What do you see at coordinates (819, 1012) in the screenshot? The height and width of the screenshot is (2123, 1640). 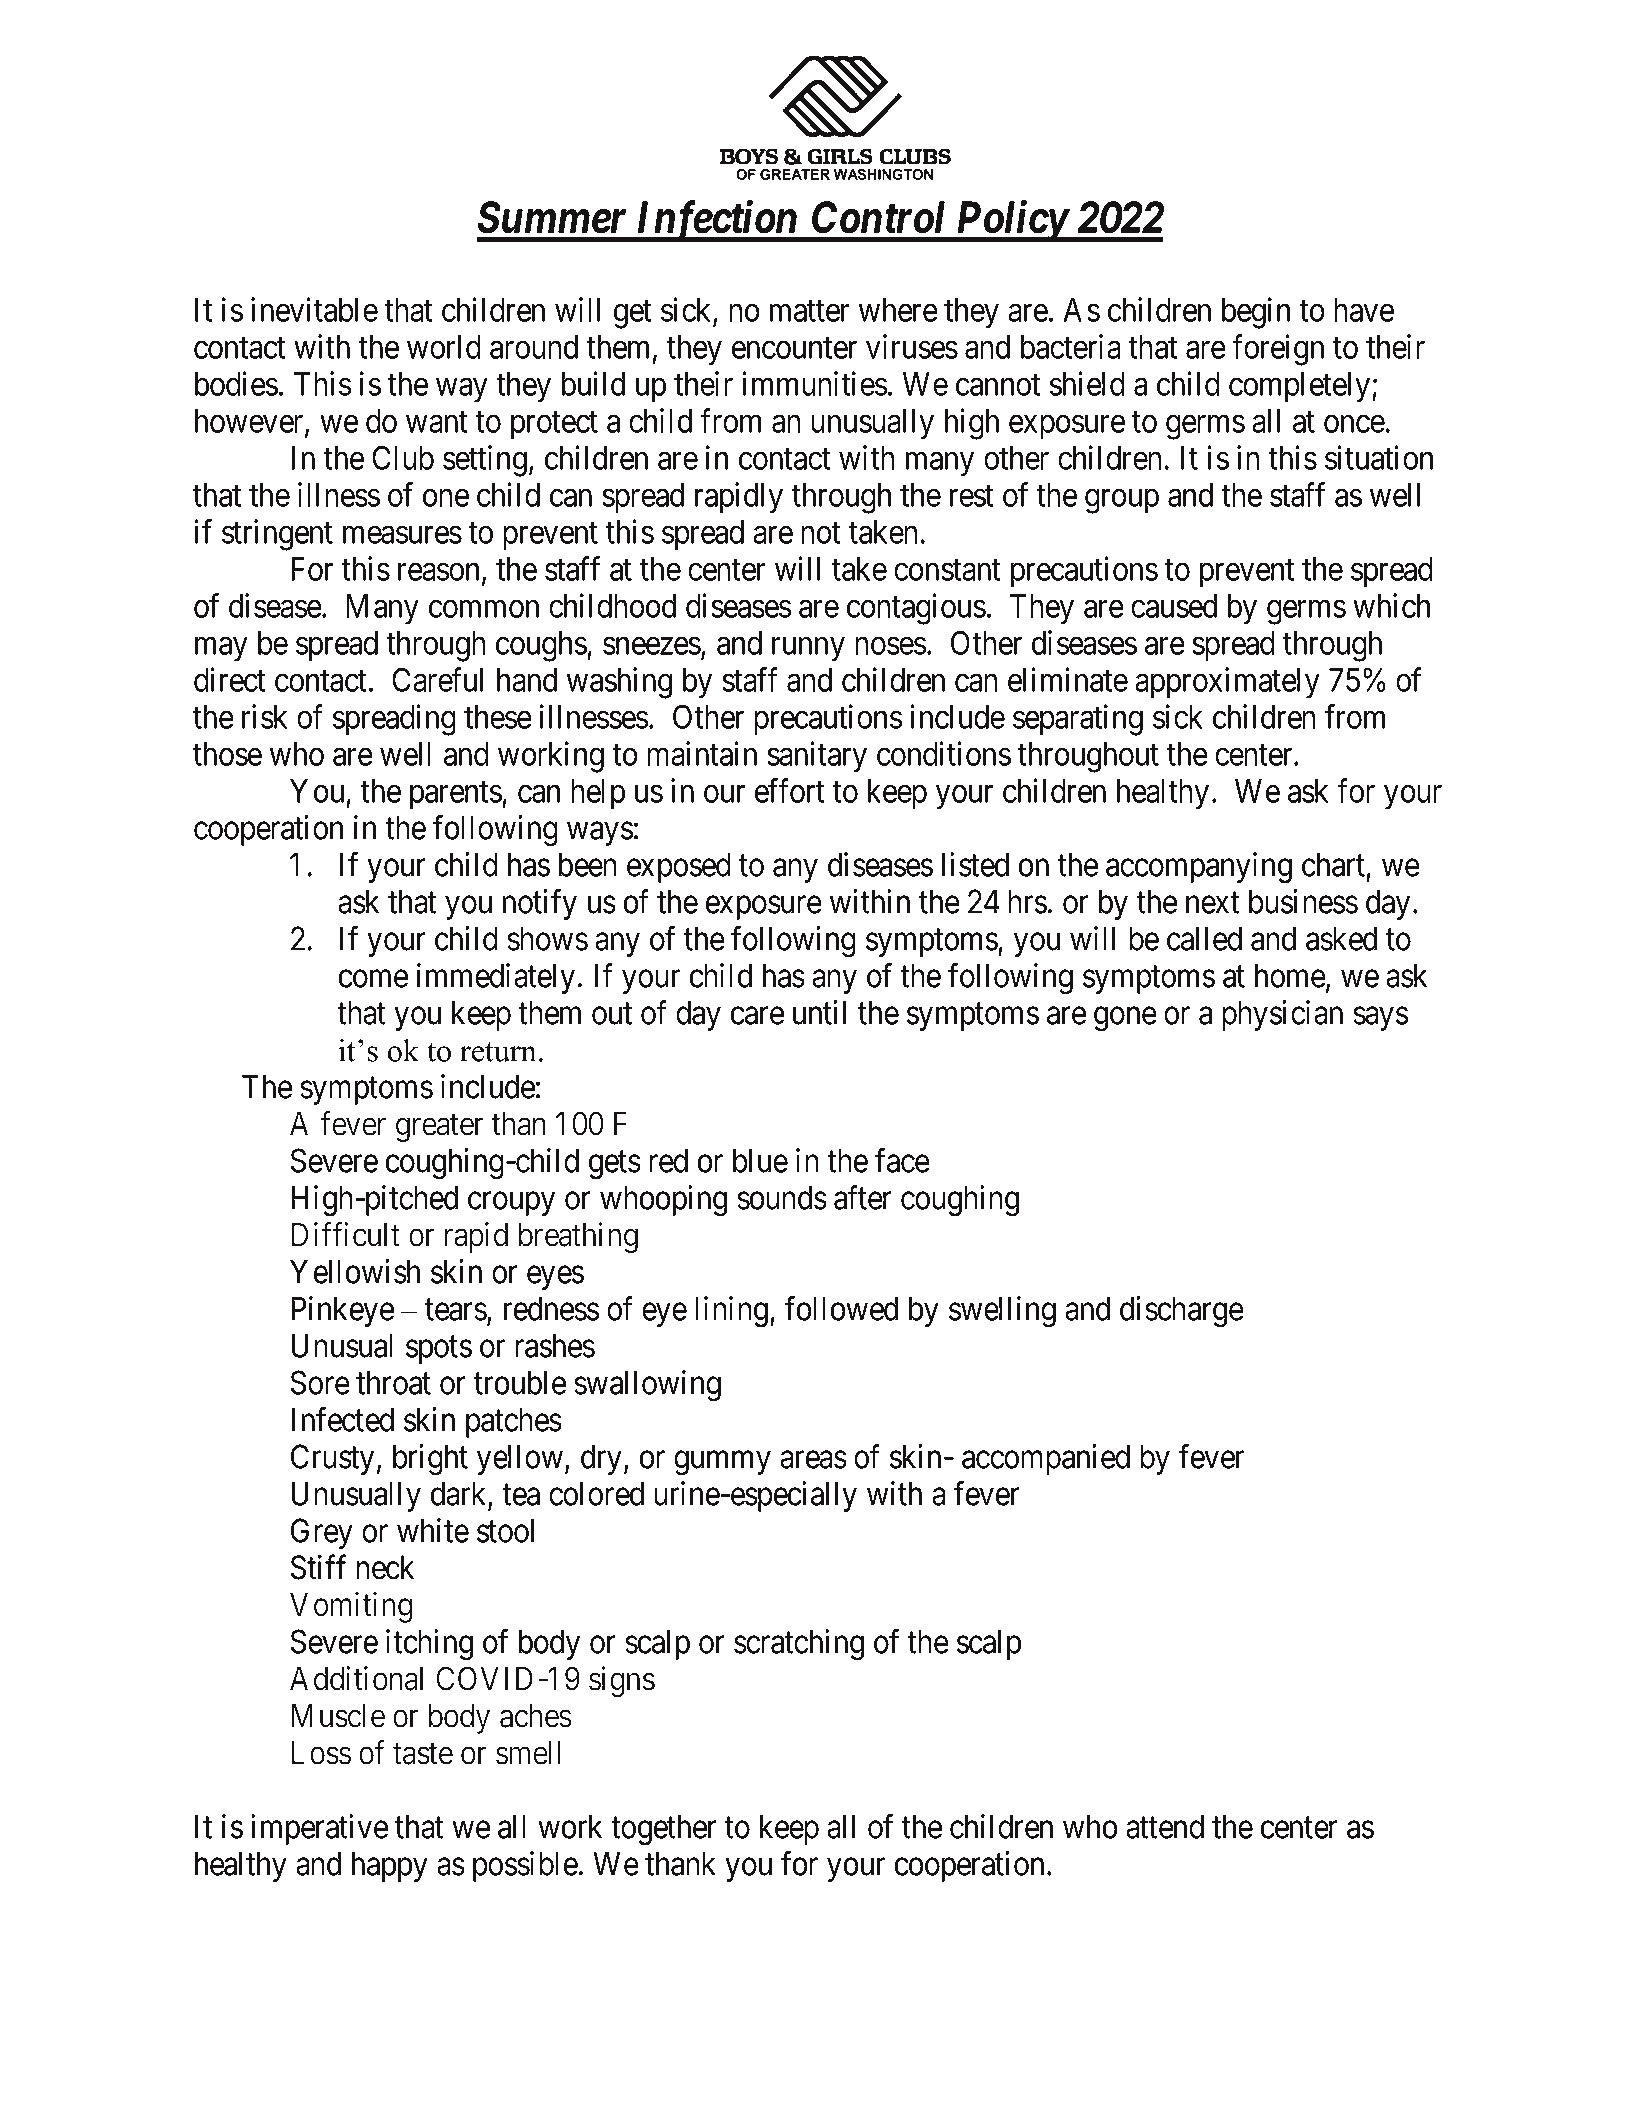 I see `until` at bounding box center [819, 1012].
